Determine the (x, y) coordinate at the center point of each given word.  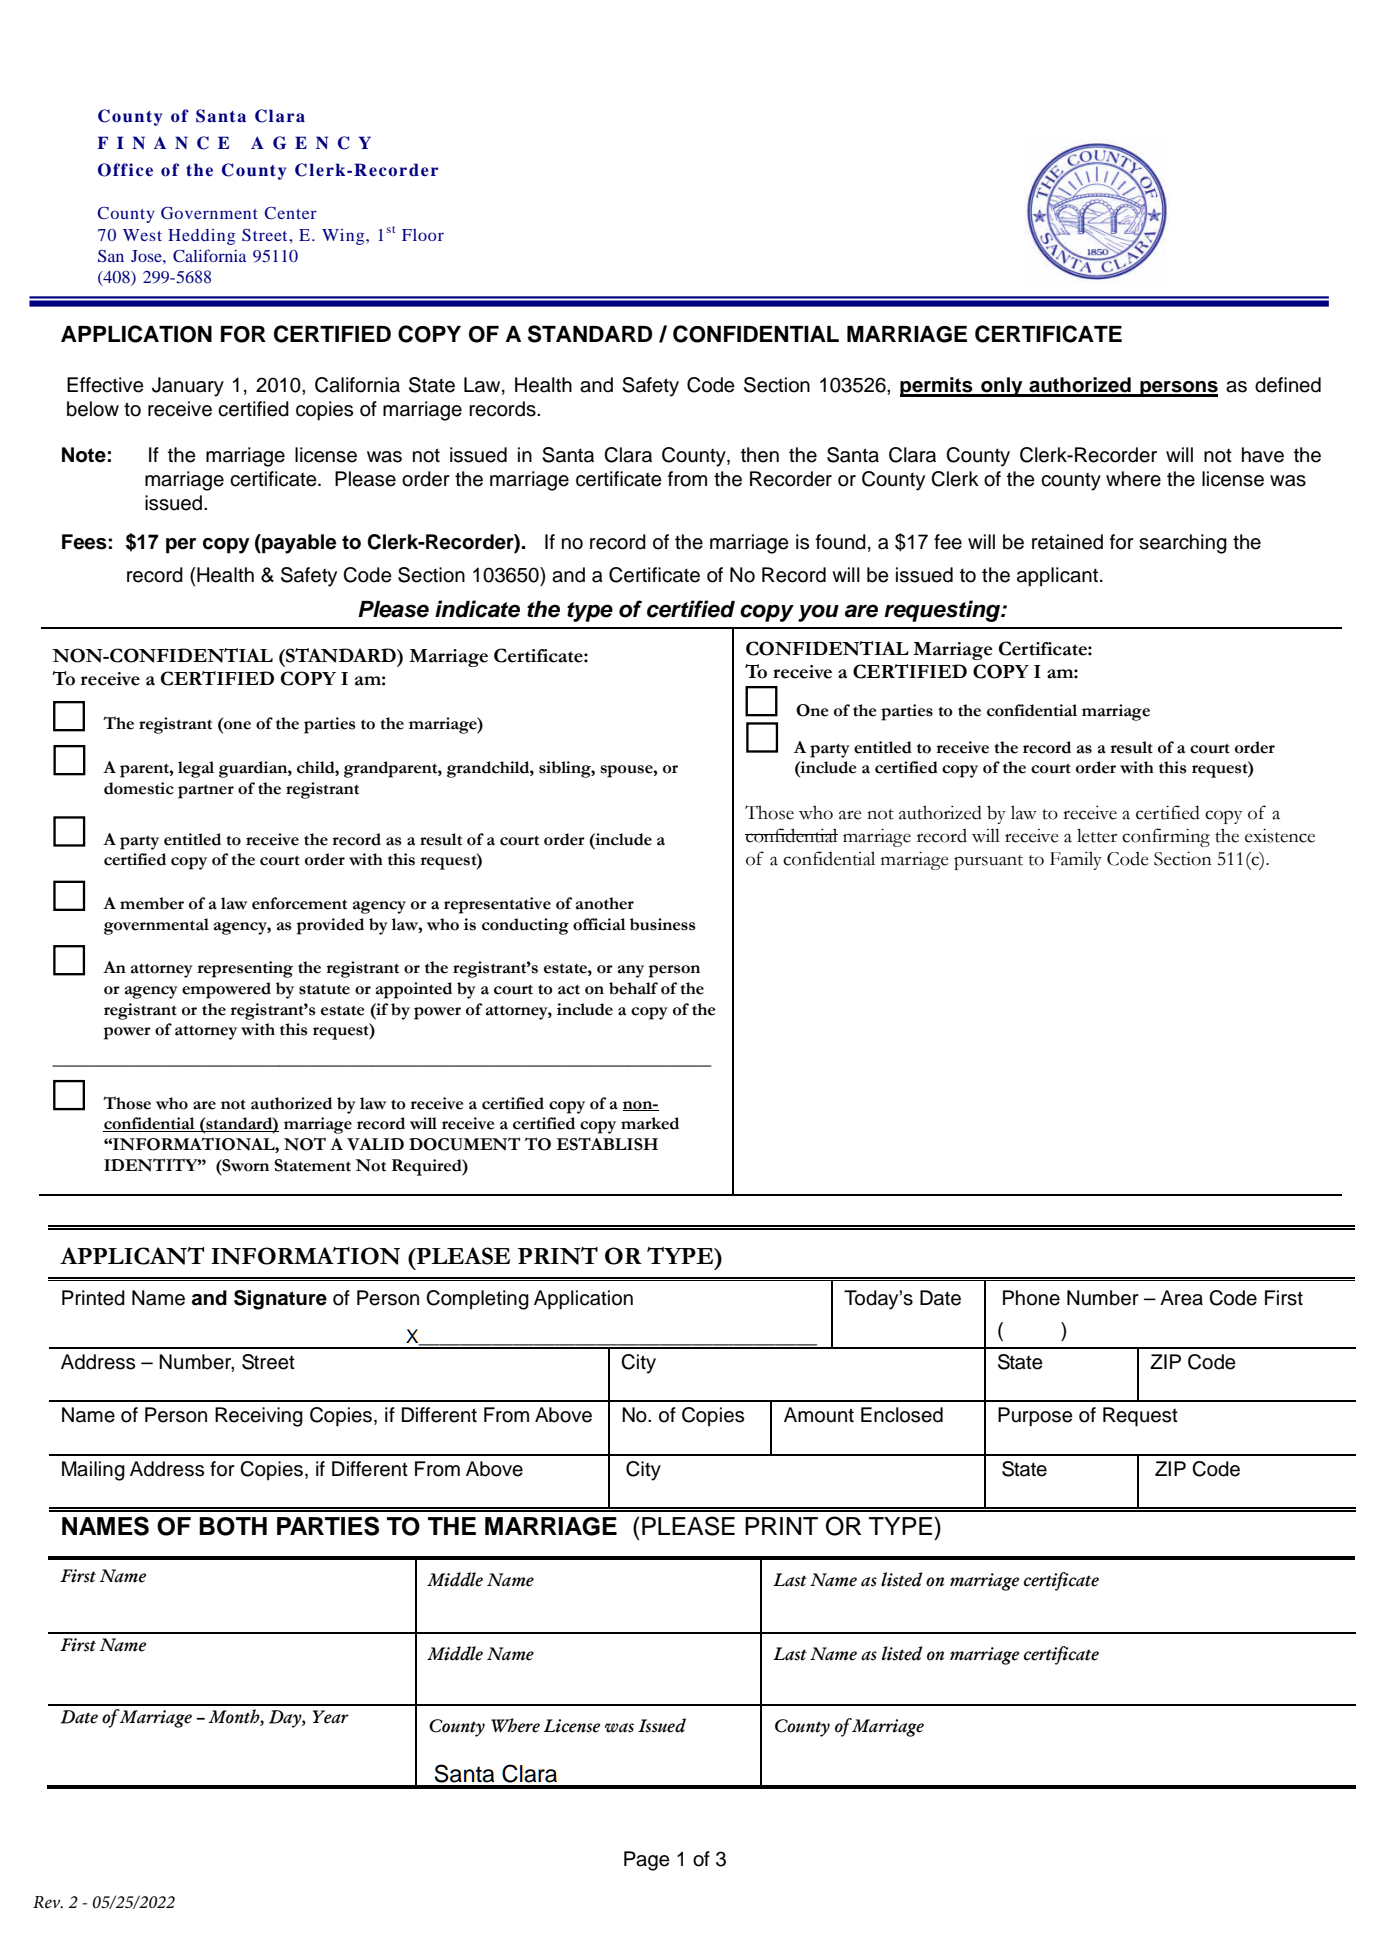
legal (196, 769)
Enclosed (902, 1415)
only (1002, 387)
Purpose (1035, 1417)
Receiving (259, 1417)
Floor (423, 235)
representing (245, 969)
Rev (48, 1902)
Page (647, 1861)
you (818, 613)
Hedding (201, 237)
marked (650, 1123)
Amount (819, 1415)
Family (1076, 860)
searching (1183, 544)
